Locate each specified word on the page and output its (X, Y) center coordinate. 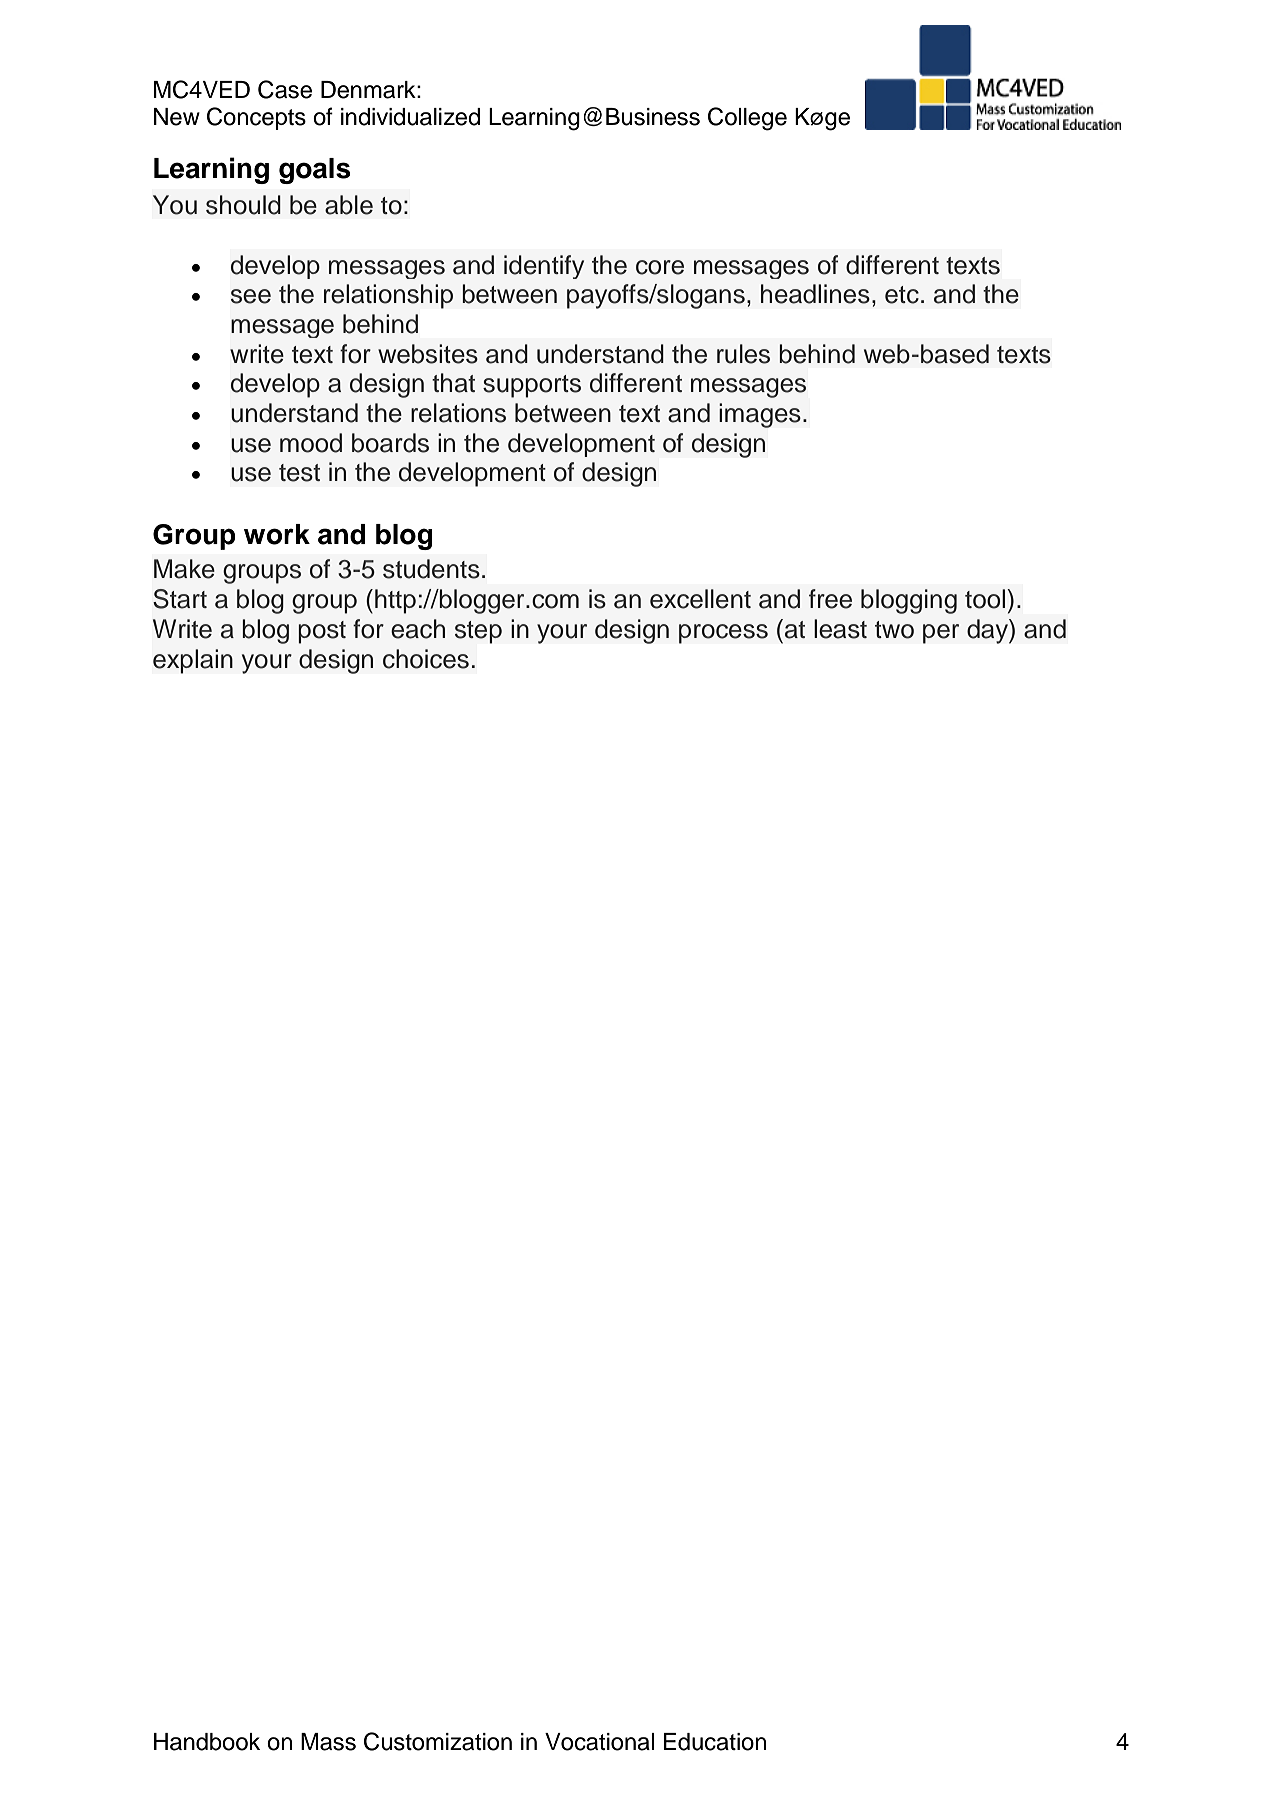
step (478, 632)
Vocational (599, 1742)
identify (544, 267)
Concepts (256, 118)
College (747, 119)
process (723, 634)
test (299, 473)
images (760, 415)
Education (715, 1742)
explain (193, 661)
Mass (328, 1742)
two (894, 630)
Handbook (207, 1742)
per (941, 634)
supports (532, 386)
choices (426, 659)
